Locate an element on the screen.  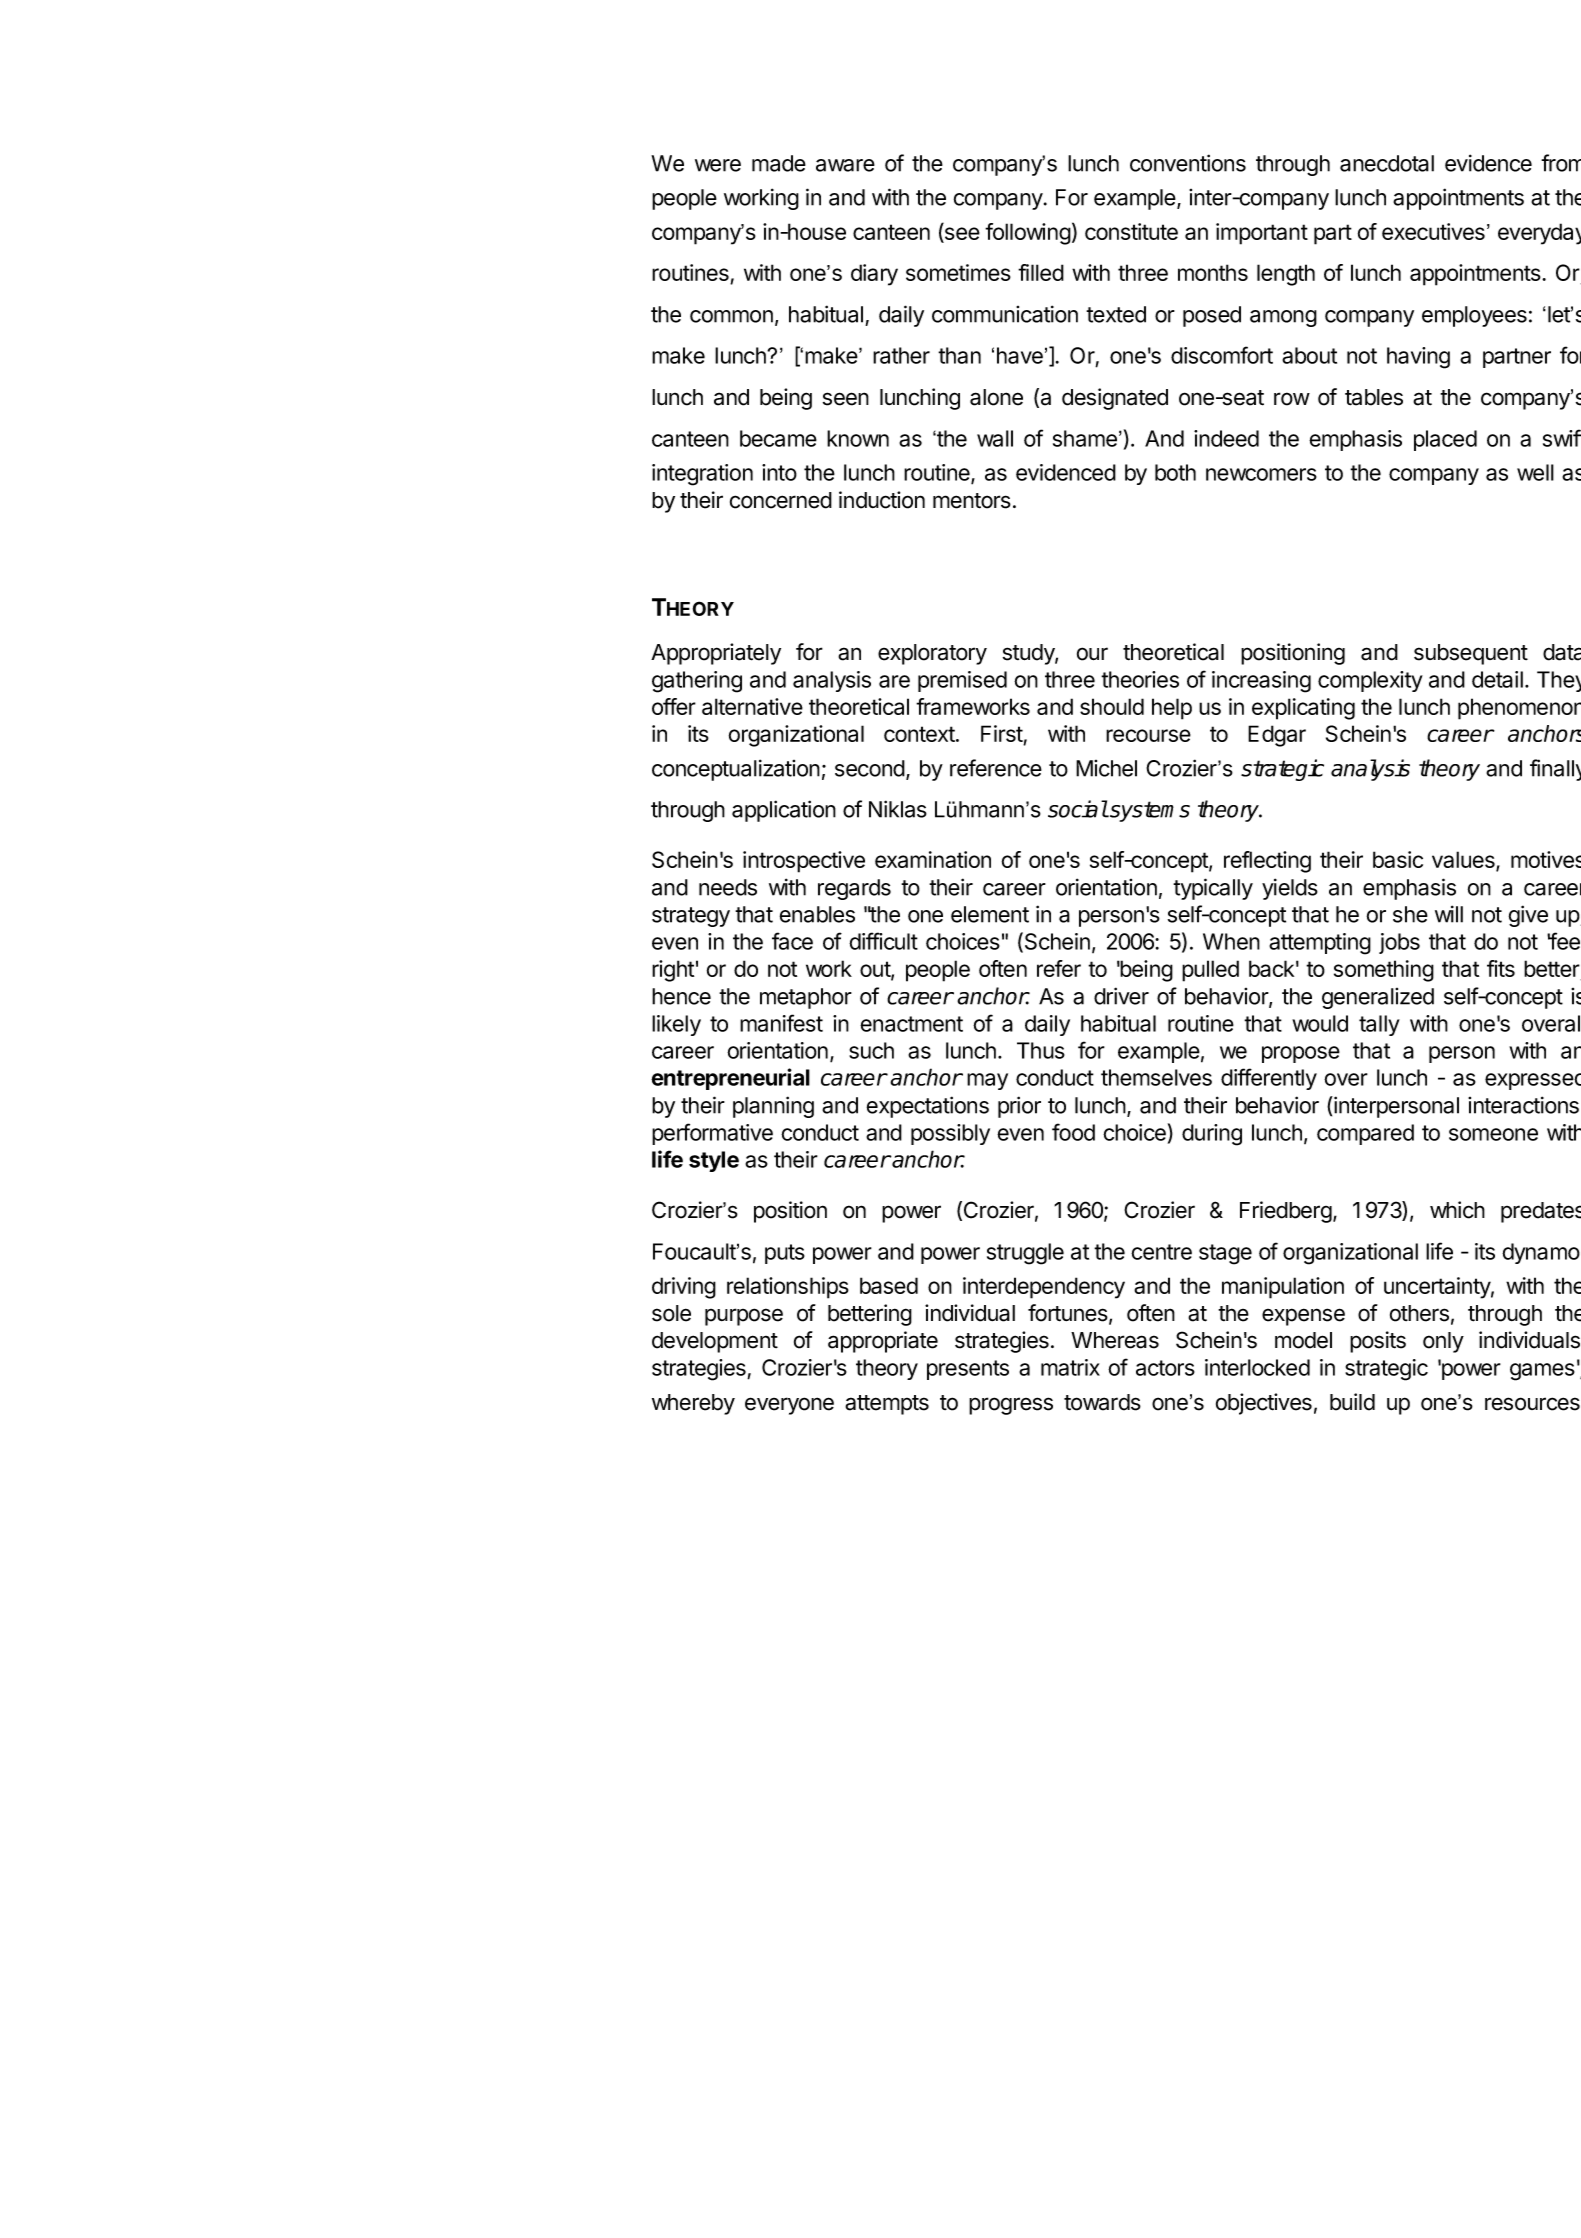
executives is located at coordinates (1433, 231).
